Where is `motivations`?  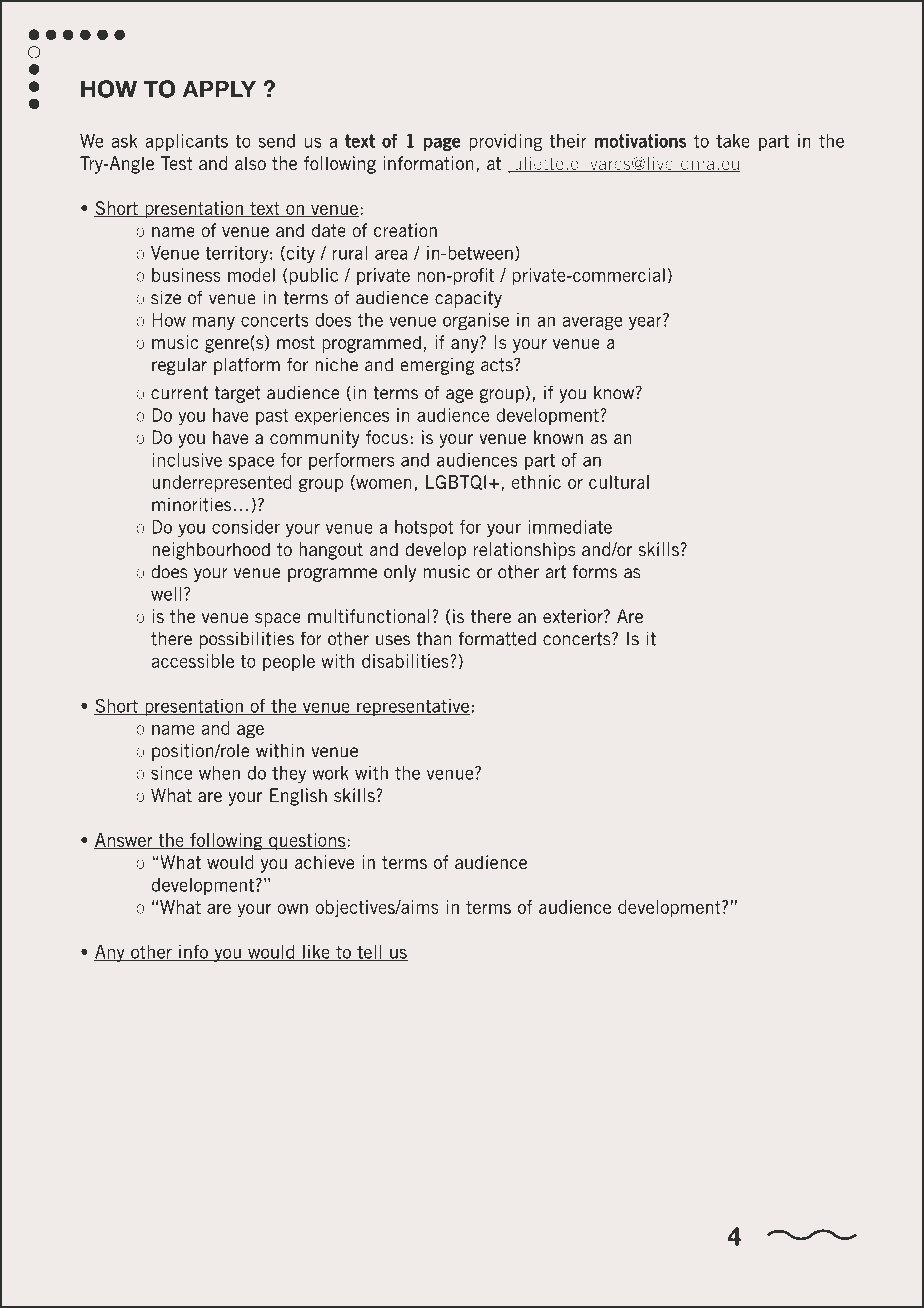 motivations is located at coordinates (640, 141).
